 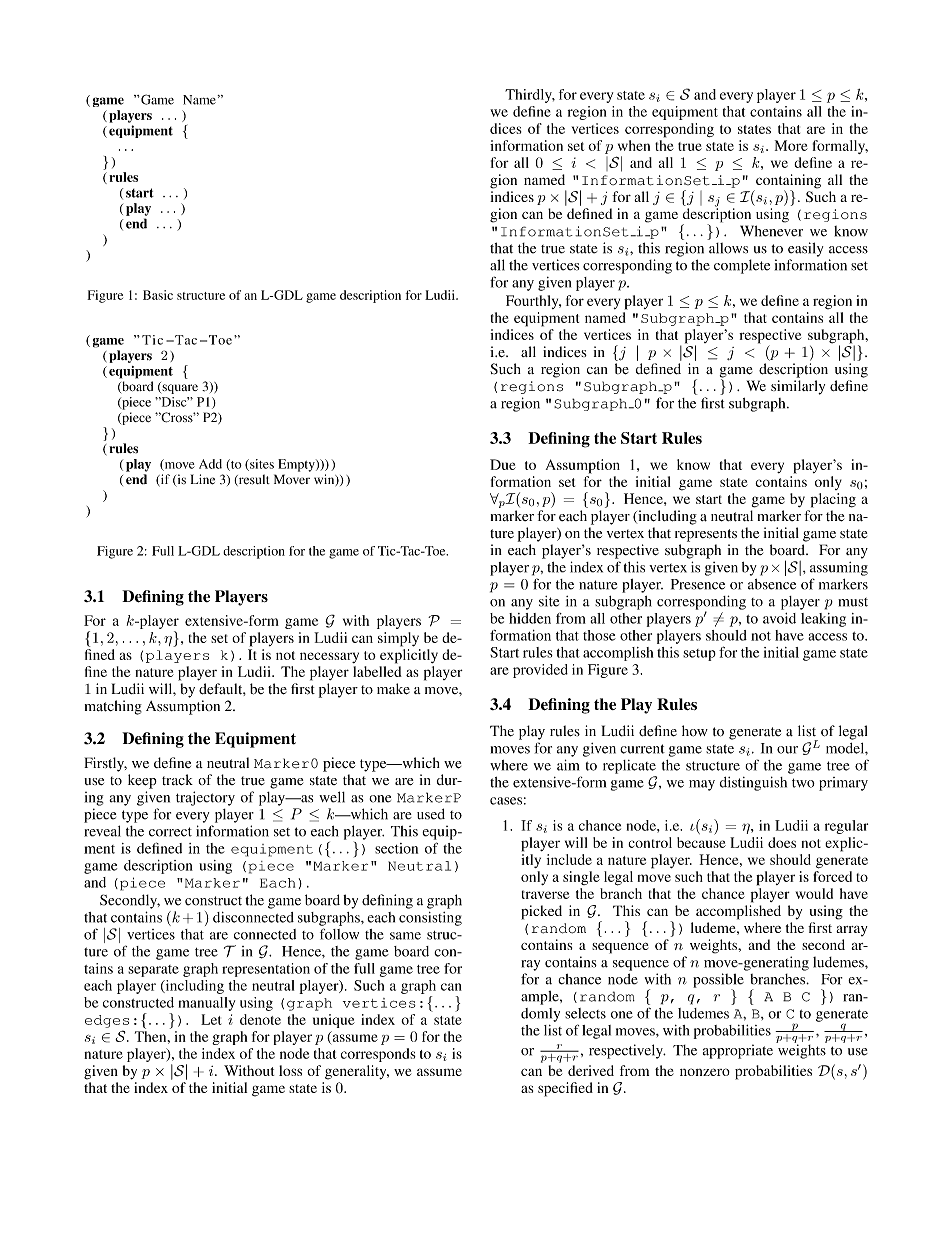 What do you see at coordinates (503, 464) in the image?
I see `Due` at bounding box center [503, 464].
